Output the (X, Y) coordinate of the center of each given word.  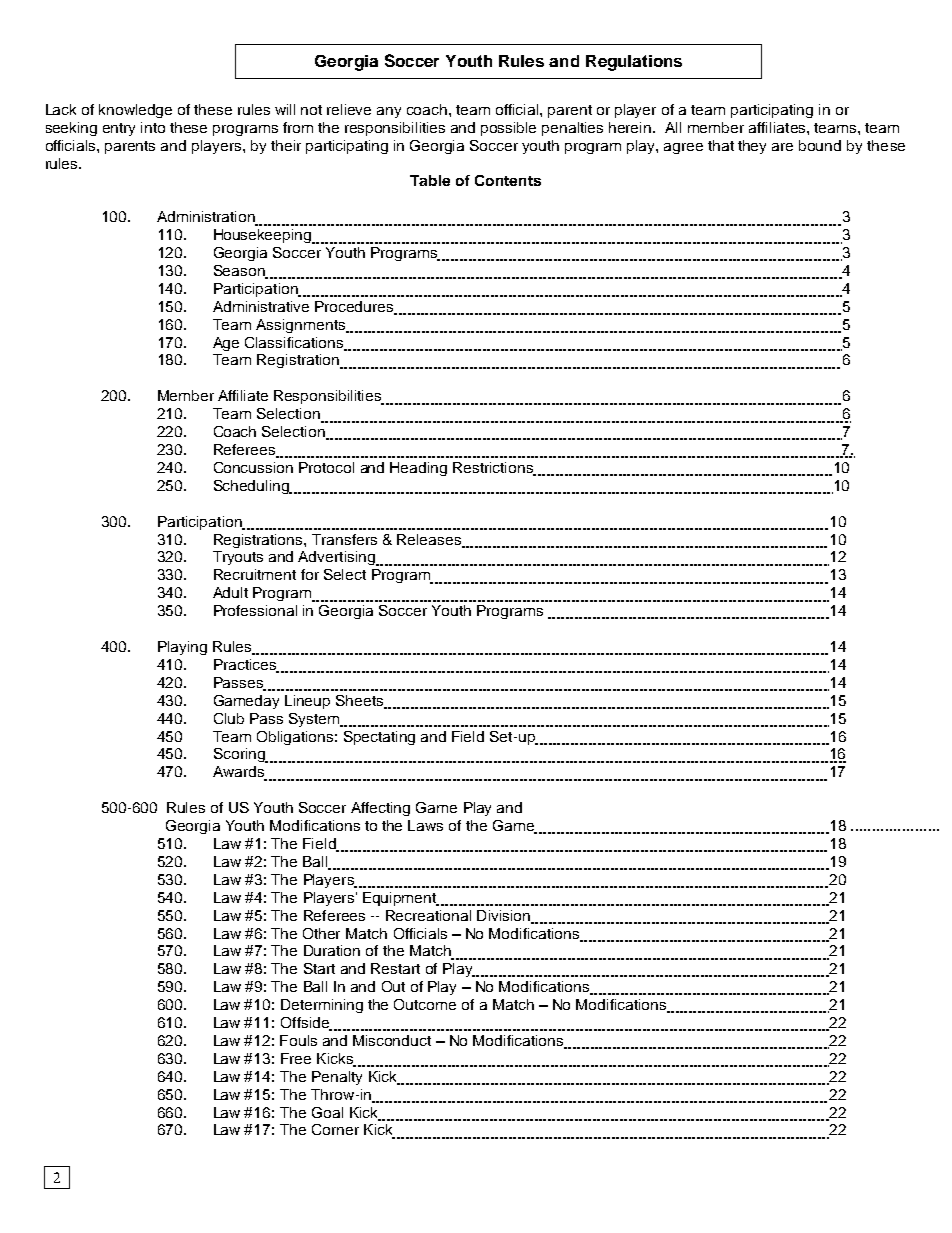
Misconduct (392, 1040)
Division (504, 916)
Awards (239, 773)
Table (430, 180)
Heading (418, 469)
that (721, 145)
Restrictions (494, 469)
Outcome (425, 1004)
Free (296, 1058)
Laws (425, 825)
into (153, 127)
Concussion (253, 467)
